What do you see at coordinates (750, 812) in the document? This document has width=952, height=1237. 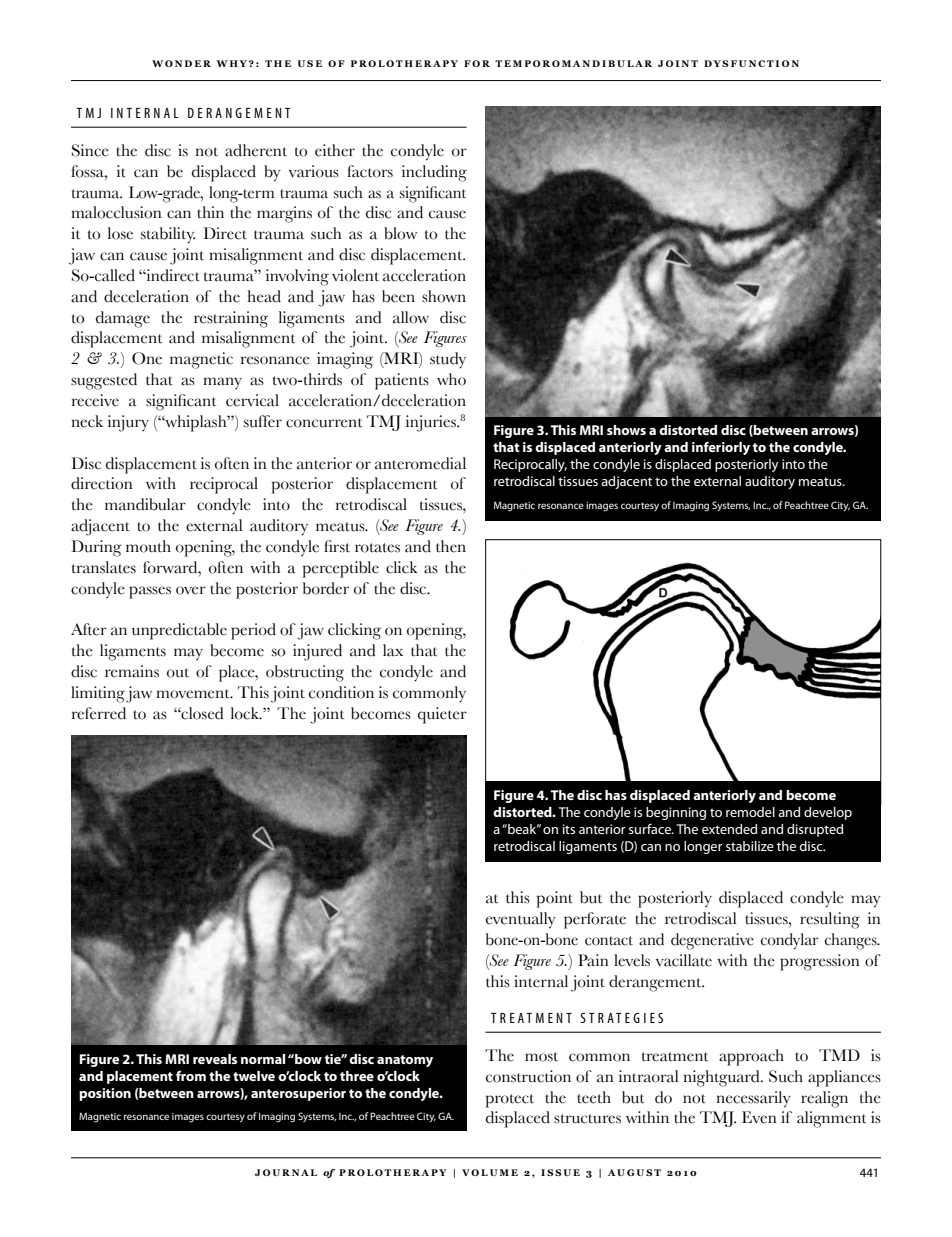 I see `remodel` at bounding box center [750, 812].
